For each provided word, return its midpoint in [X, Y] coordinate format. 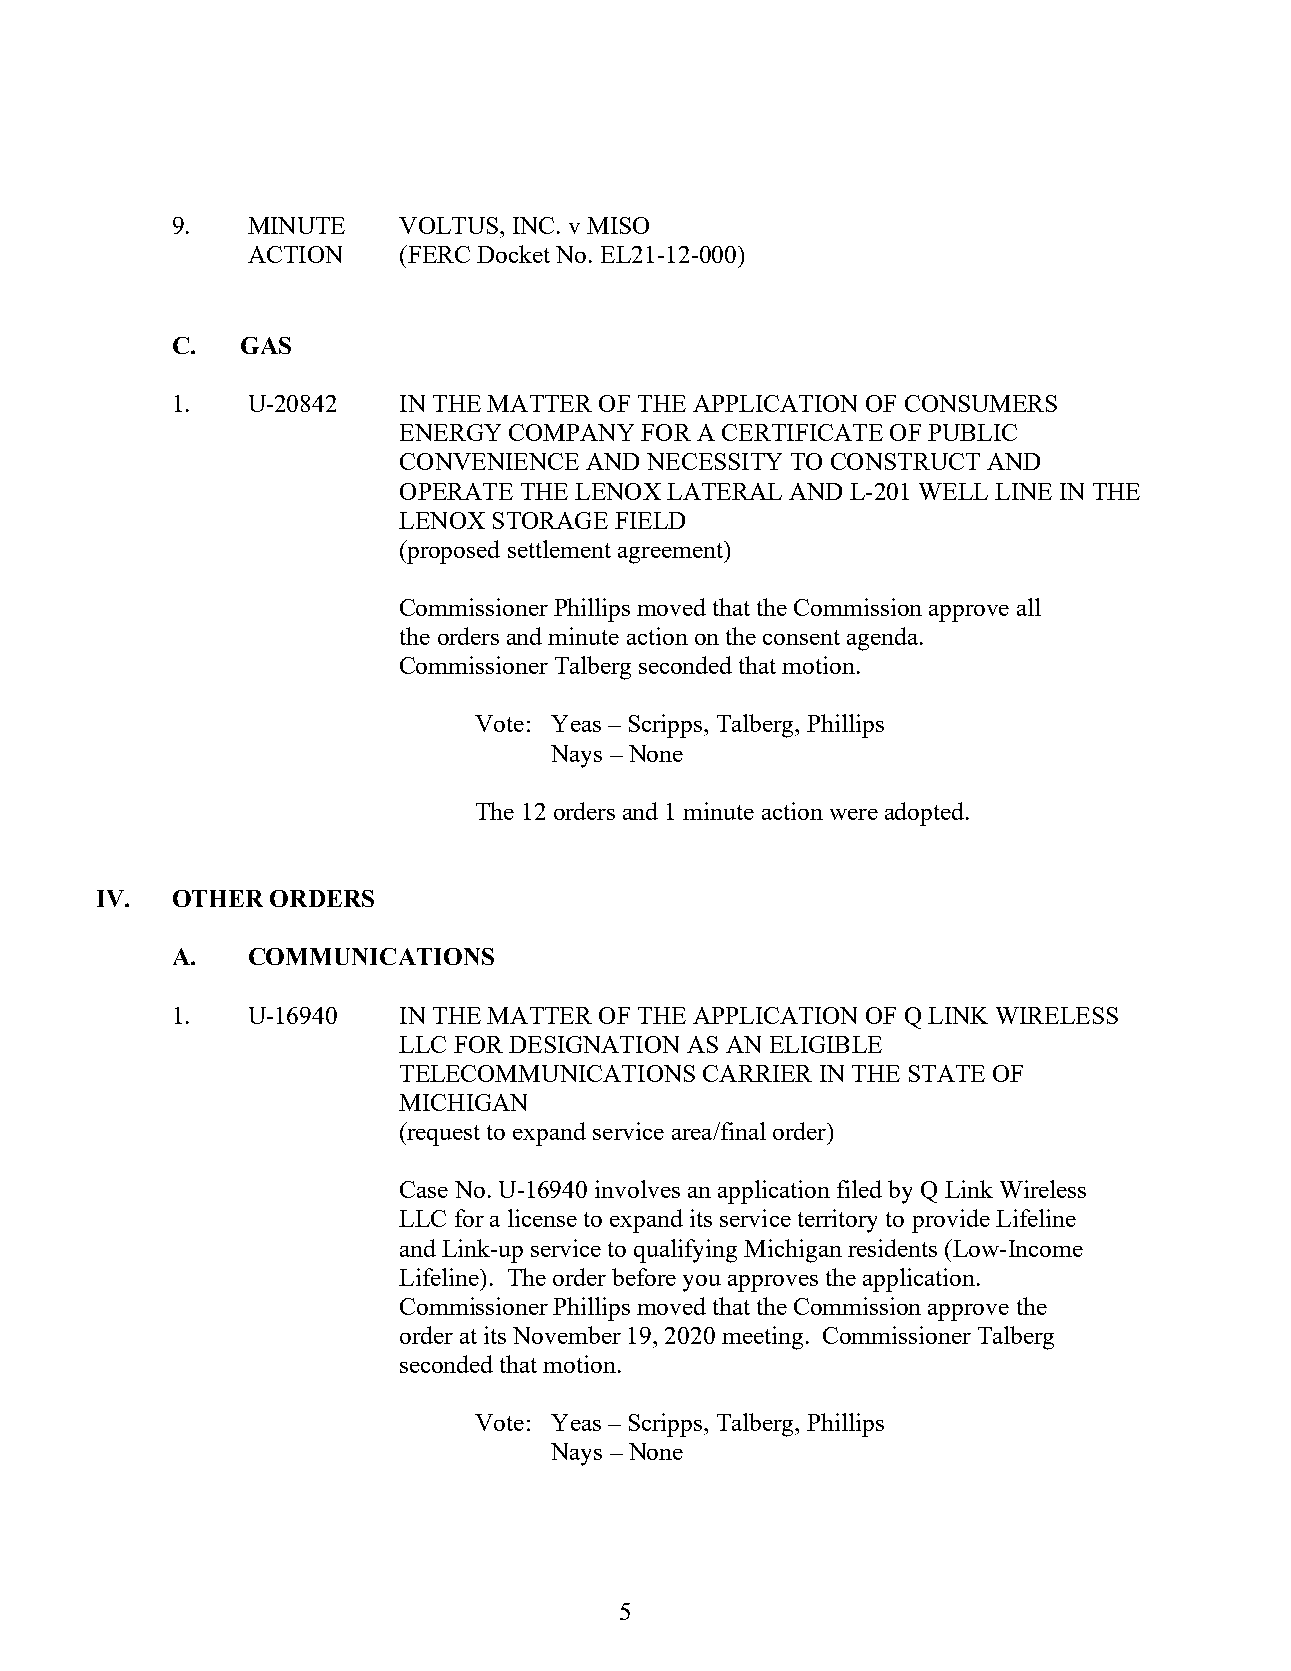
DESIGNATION [594, 1044]
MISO [618, 225]
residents [892, 1248]
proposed [452, 552]
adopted [926, 814]
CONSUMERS [981, 403]
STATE [947, 1073]
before [644, 1277]
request [442, 1134]
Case [424, 1189]
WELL [953, 491]
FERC [438, 254]
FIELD [650, 520]
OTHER [218, 898]
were [854, 814]
